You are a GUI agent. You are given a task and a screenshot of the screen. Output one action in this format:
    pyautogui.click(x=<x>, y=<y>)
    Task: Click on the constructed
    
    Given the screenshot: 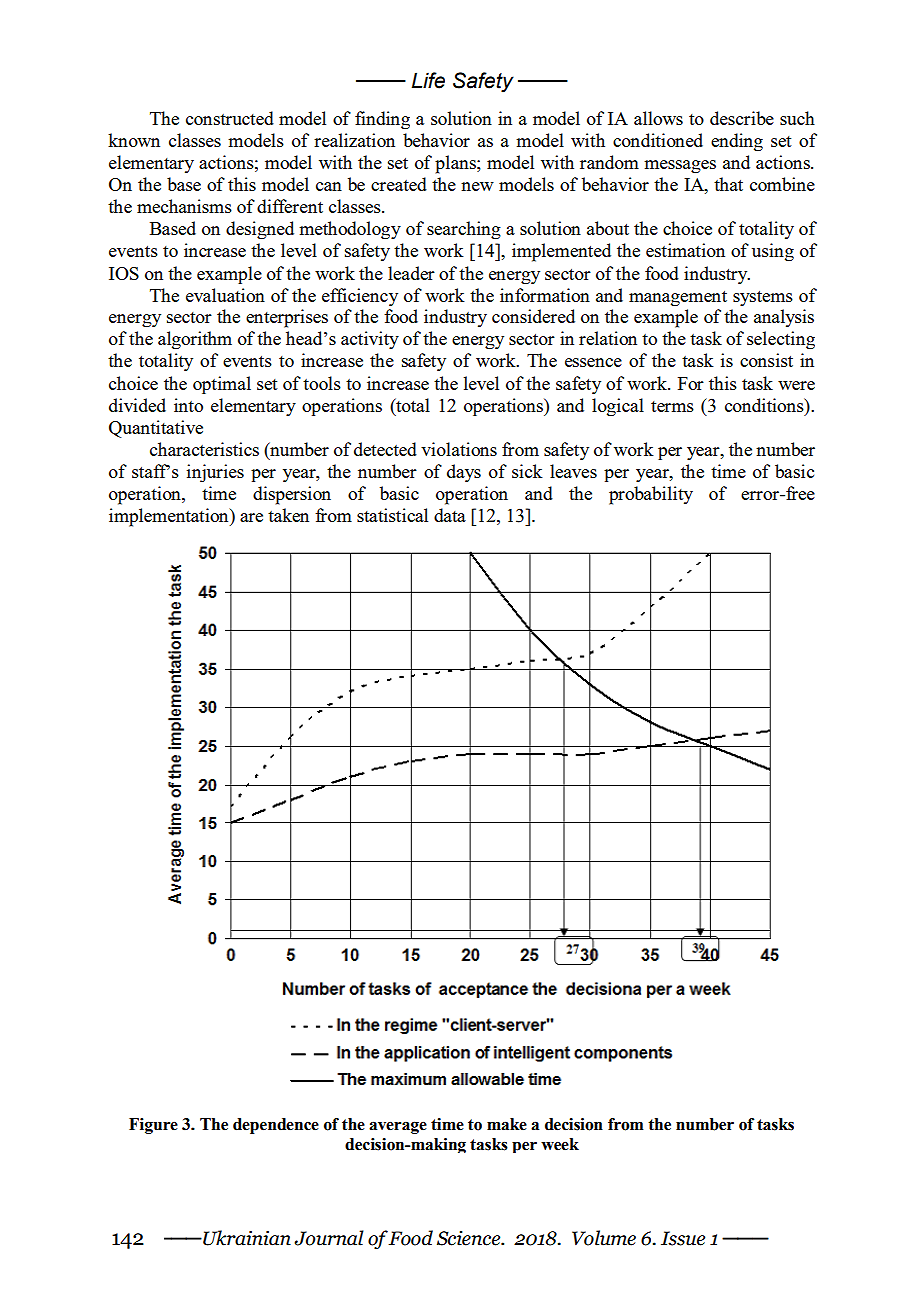 What is the action you would take?
    pyautogui.click(x=230, y=118)
